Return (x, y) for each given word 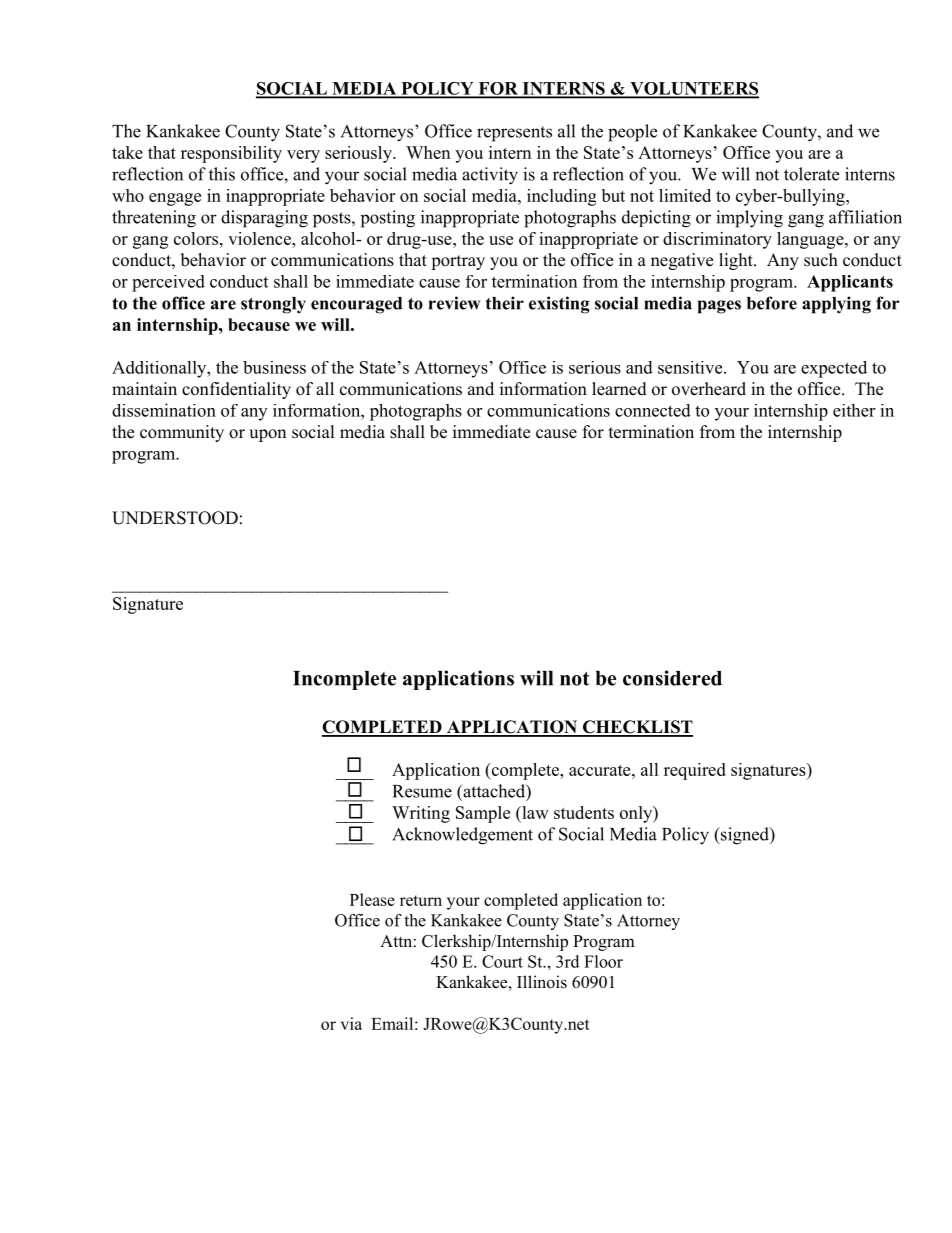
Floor (603, 961)
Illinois (542, 982)
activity (490, 176)
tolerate (811, 174)
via (351, 1023)
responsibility (231, 154)
